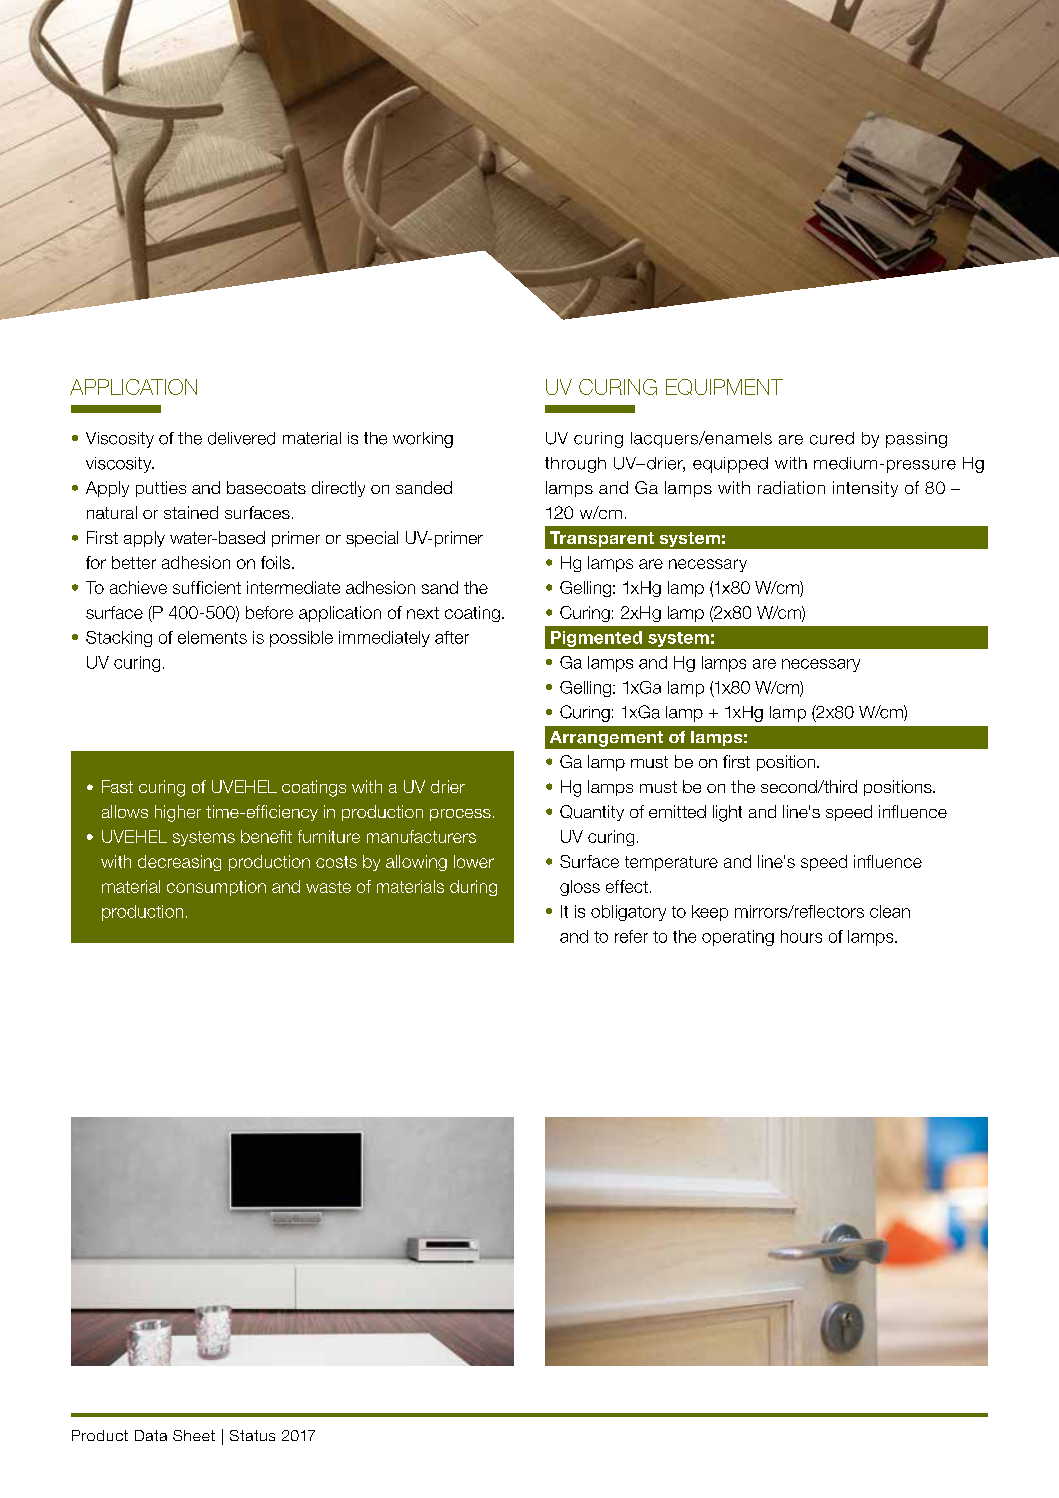 This document has width=1059, height=1498. Describe the element at coordinates (575, 465) in the document. I see `through` at that location.
